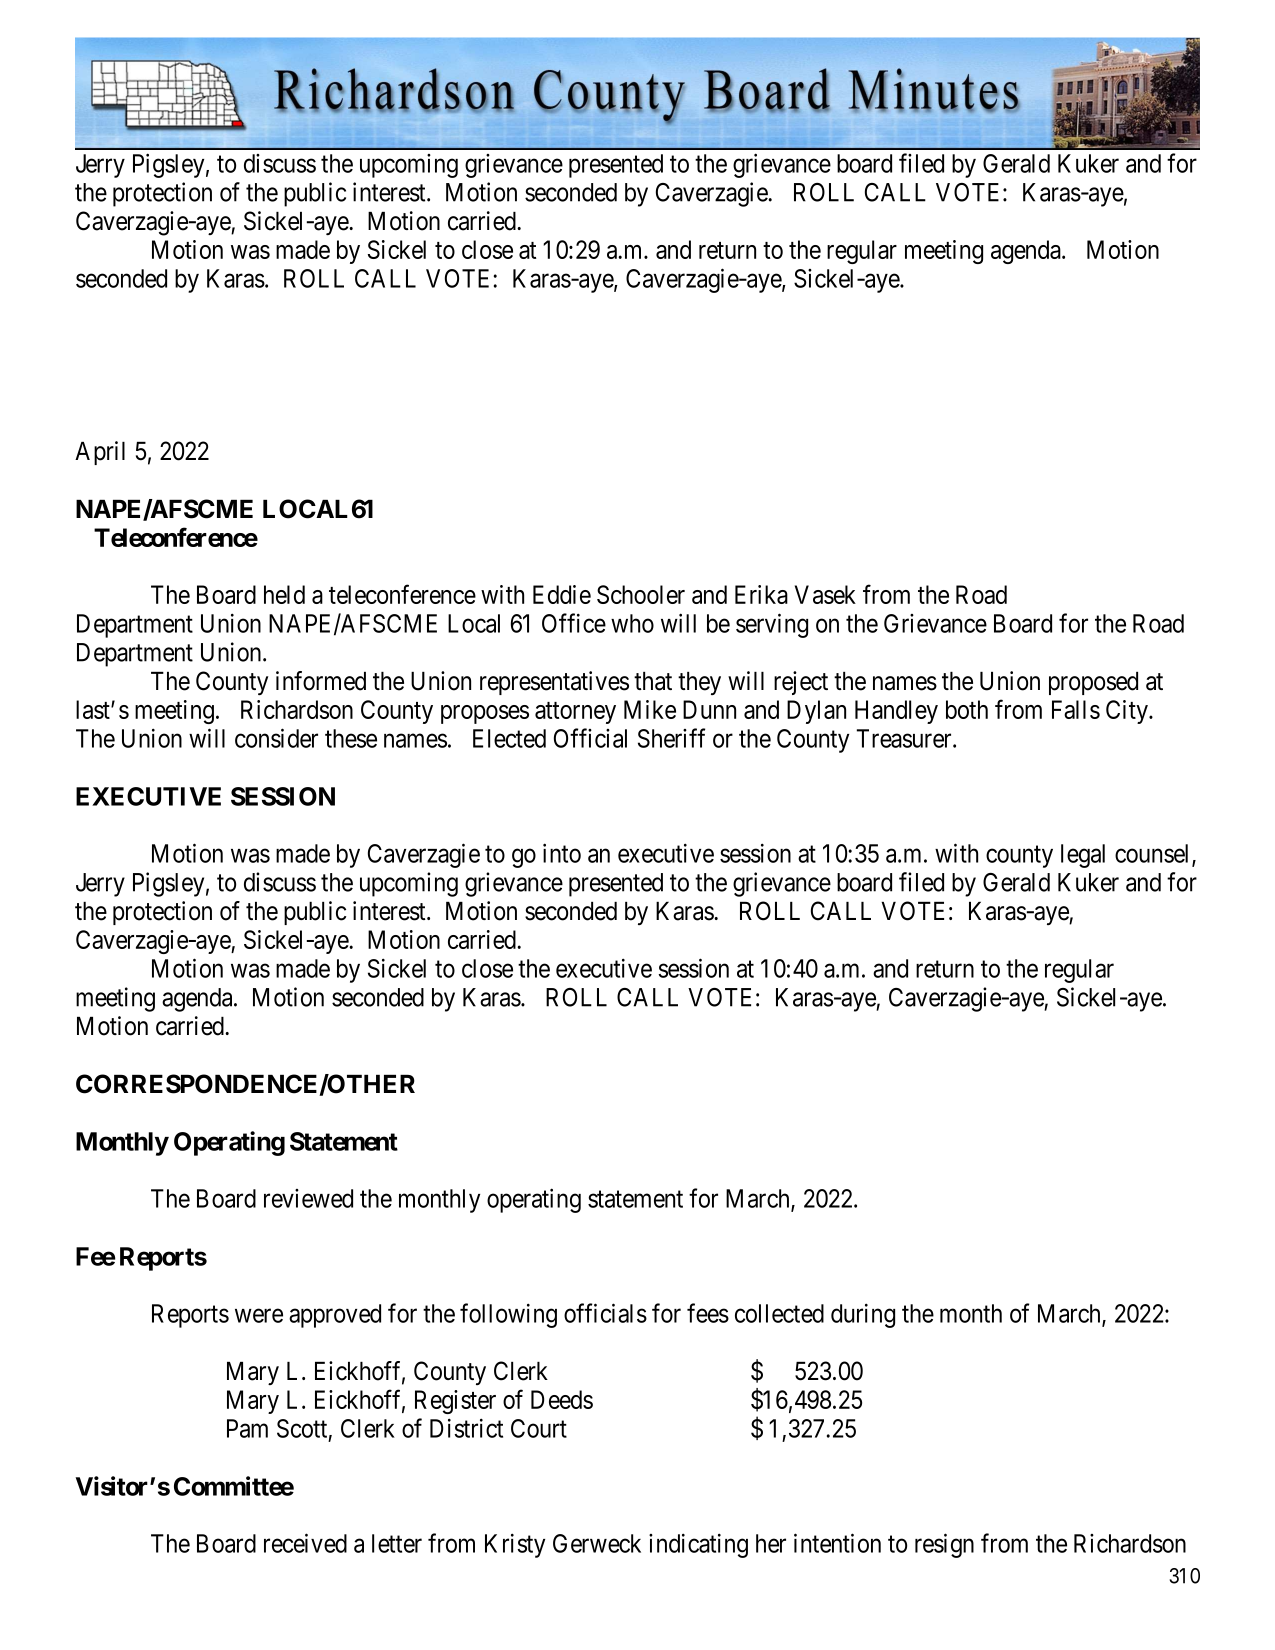  Describe the element at coordinates (305, 1543) in the screenshot. I see `received` at that location.
